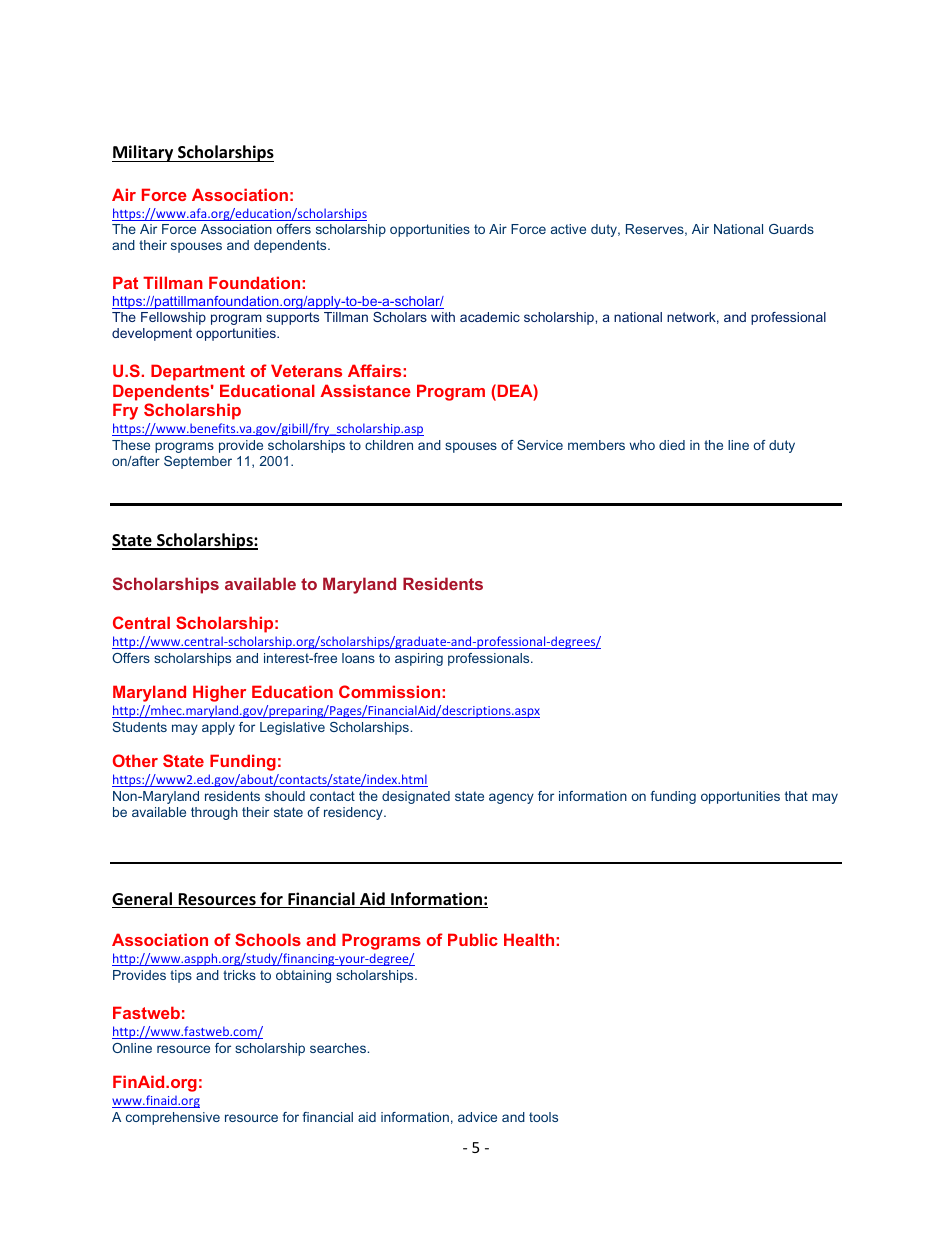 Image resolution: width=952 pixels, height=1233 pixels. What do you see at coordinates (477, 1117) in the image?
I see `advice` at bounding box center [477, 1117].
